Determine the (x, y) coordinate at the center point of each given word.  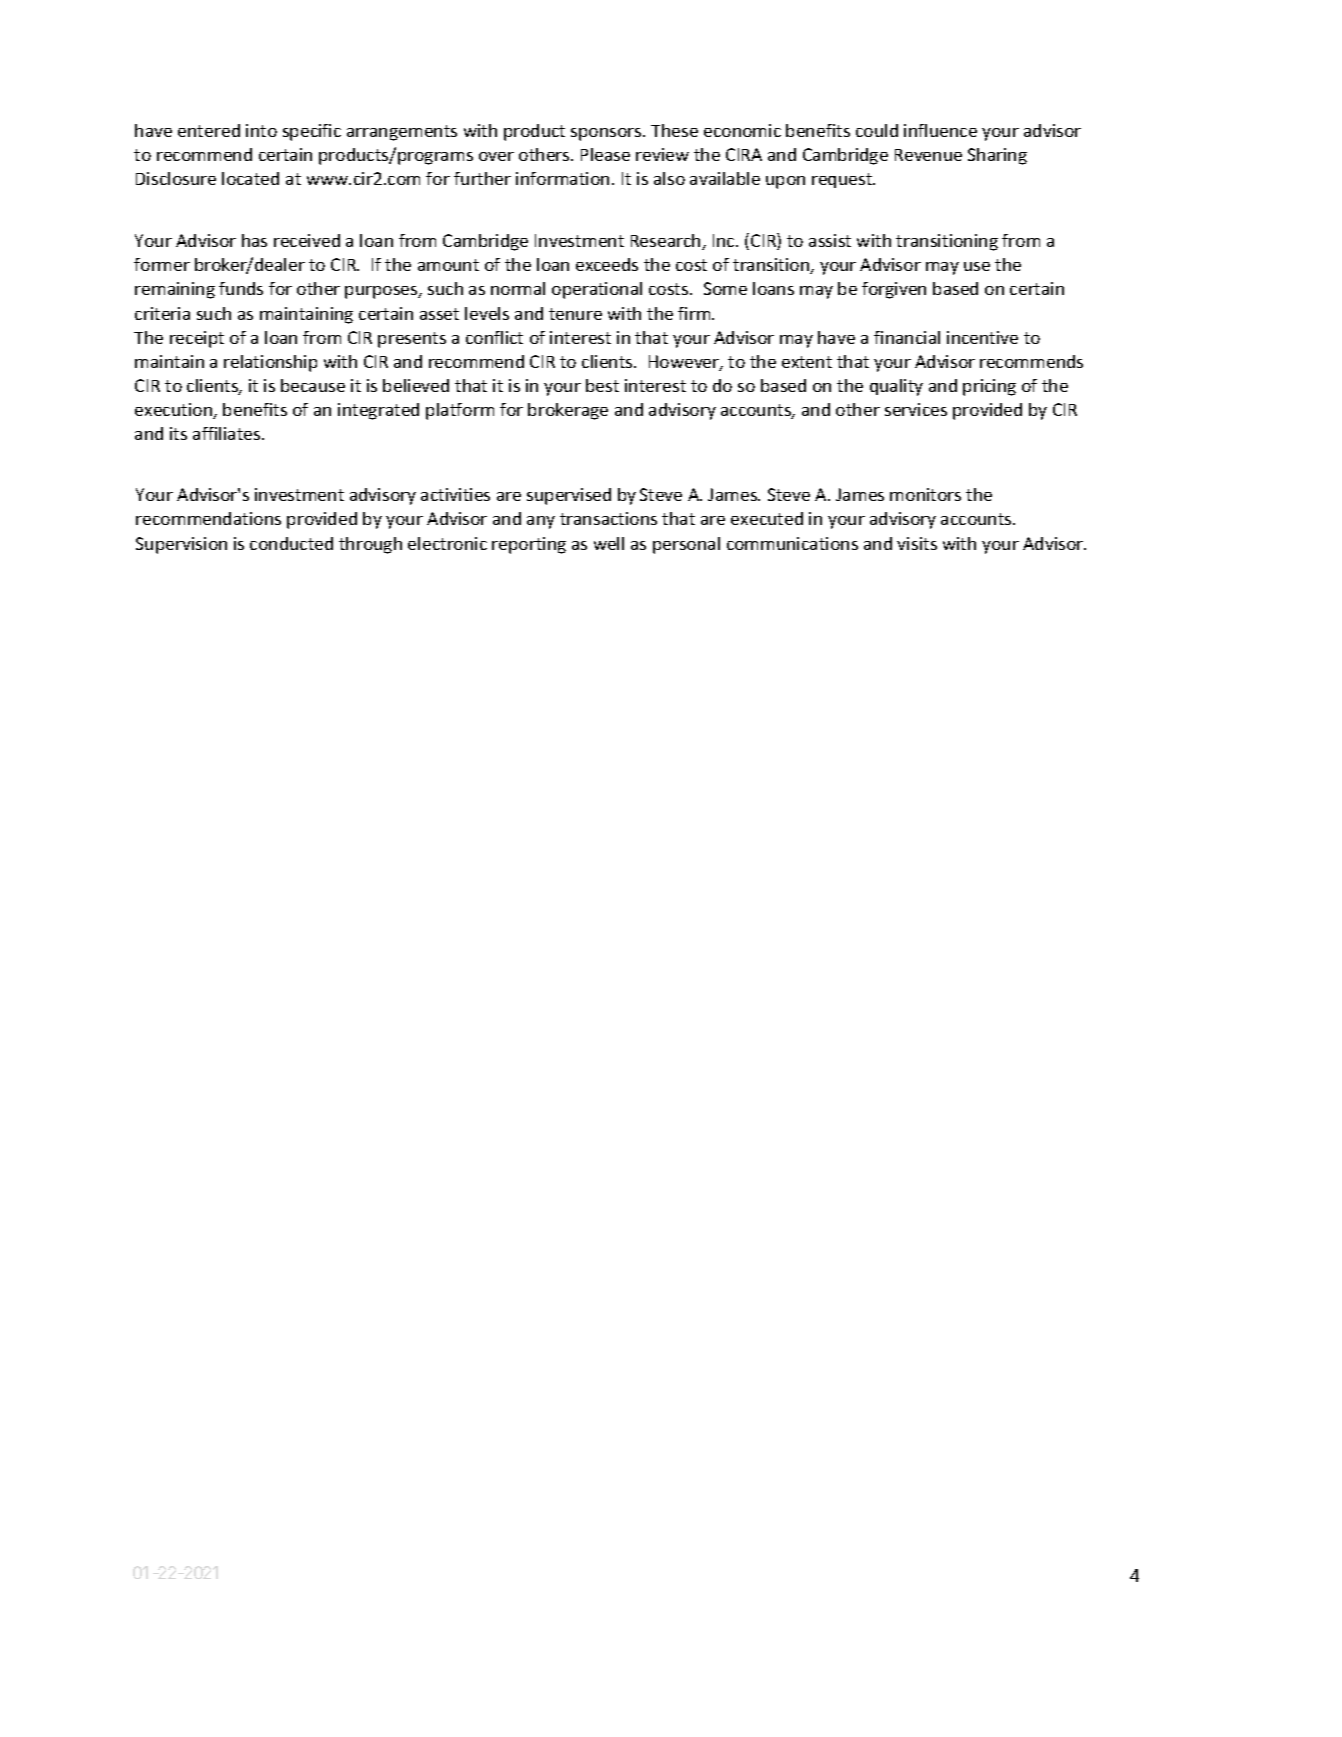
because (313, 385)
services (916, 409)
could (877, 130)
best (602, 385)
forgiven (894, 290)
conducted (291, 543)
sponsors (607, 134)
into (261, 130)
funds (241, 288)
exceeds (607, 264)
